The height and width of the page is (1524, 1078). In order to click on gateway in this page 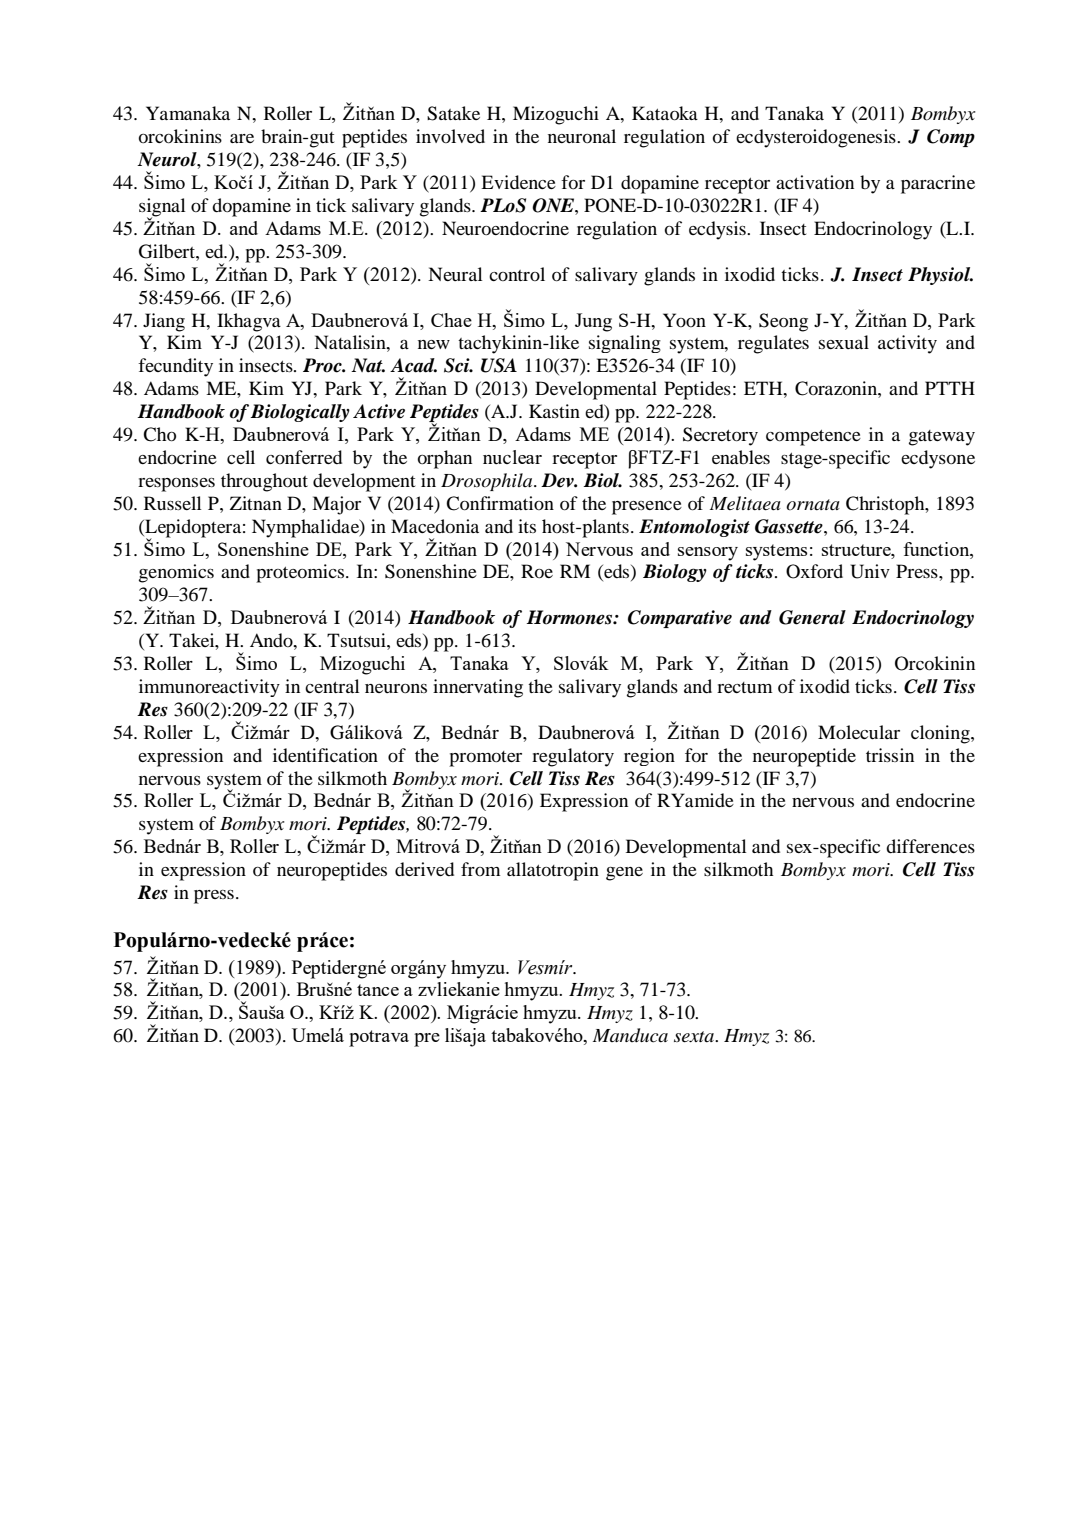, I will do `click(942, 438)`.
